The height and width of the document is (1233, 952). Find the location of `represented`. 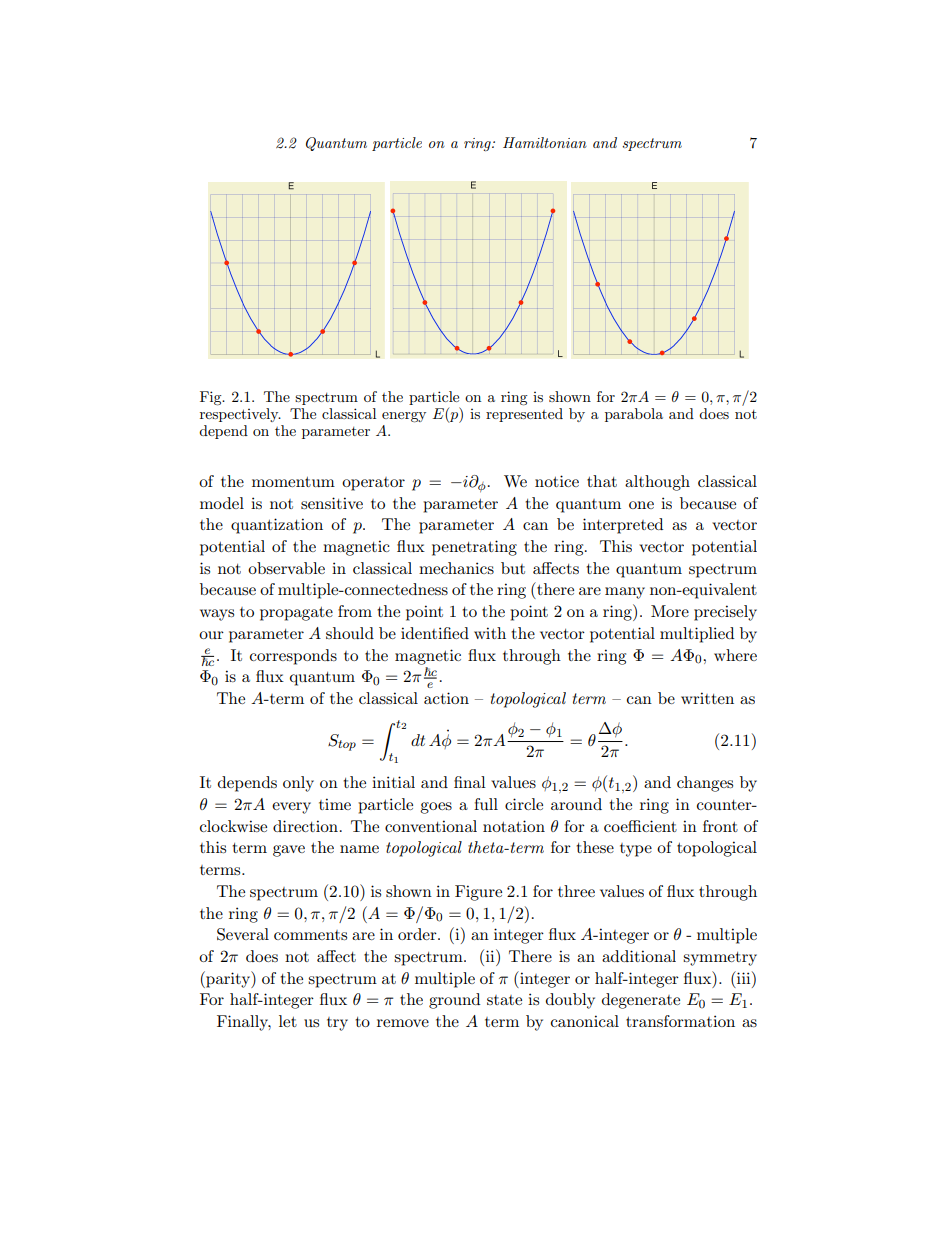

represented is located at coordinates (524, 413).
